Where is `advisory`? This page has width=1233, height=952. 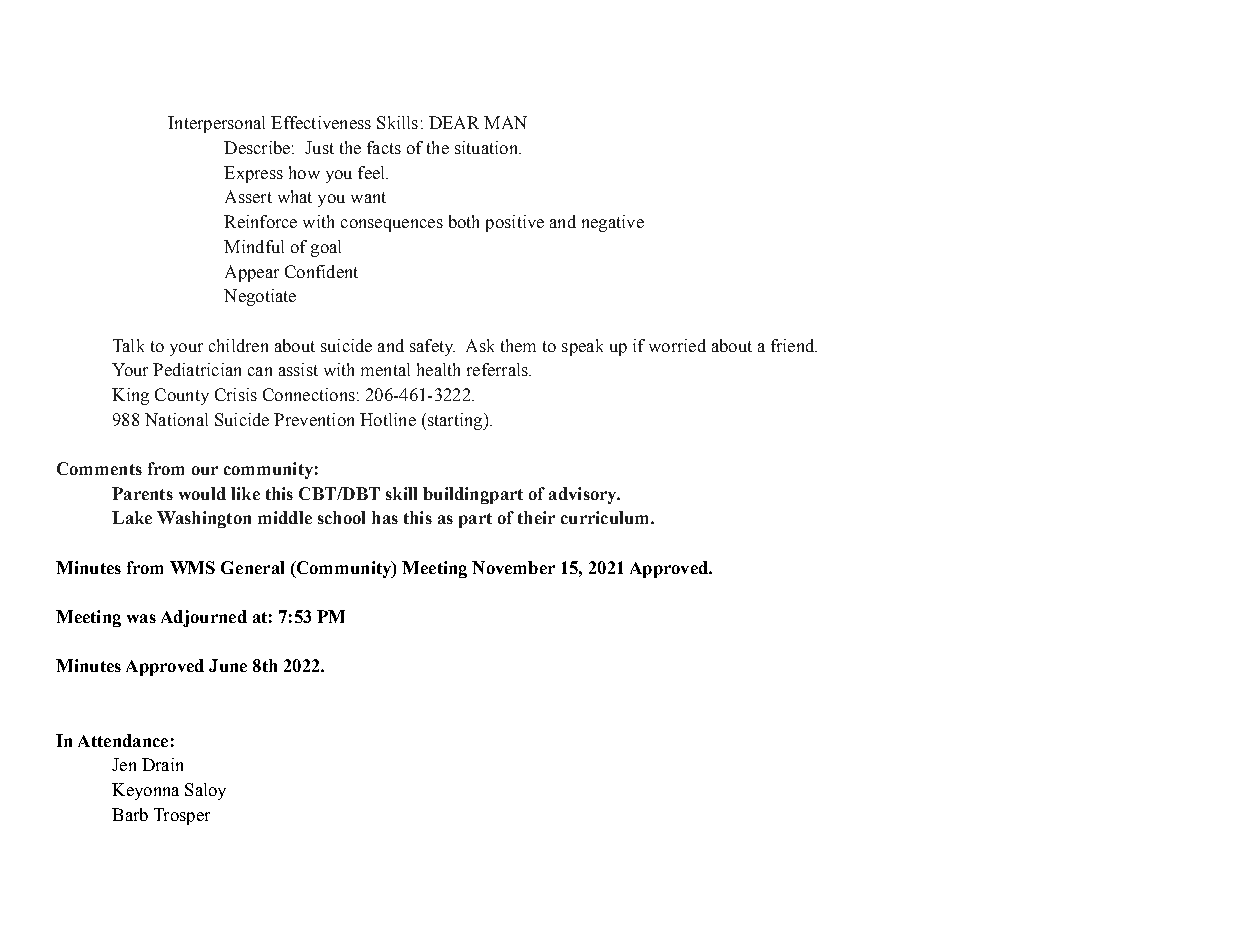 advisory is located at coordinates (584, 495).
